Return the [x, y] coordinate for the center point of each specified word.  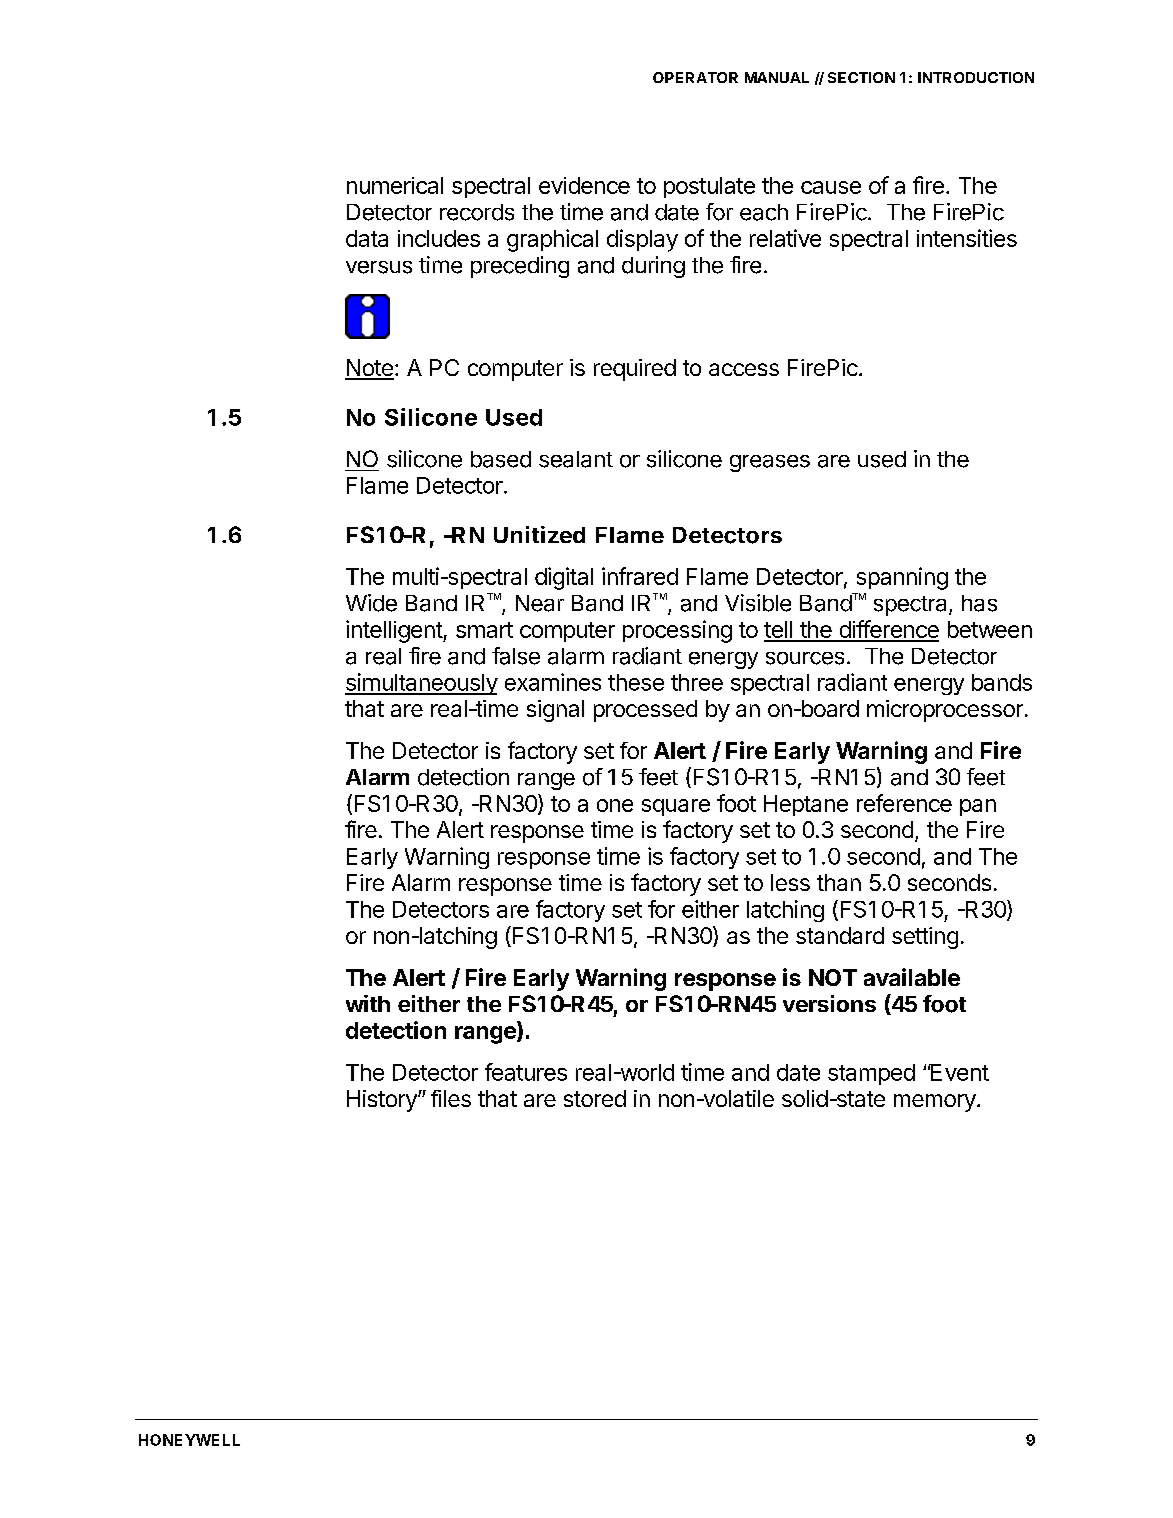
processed [645, 711]
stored [595, 1098]
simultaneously [421, 684]
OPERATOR [695, 77]
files [451, 1098]
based [501, 459]
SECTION [861, 77]
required [635, 370]
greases [770, 463]
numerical [395, 185]
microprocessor [945, 711]
